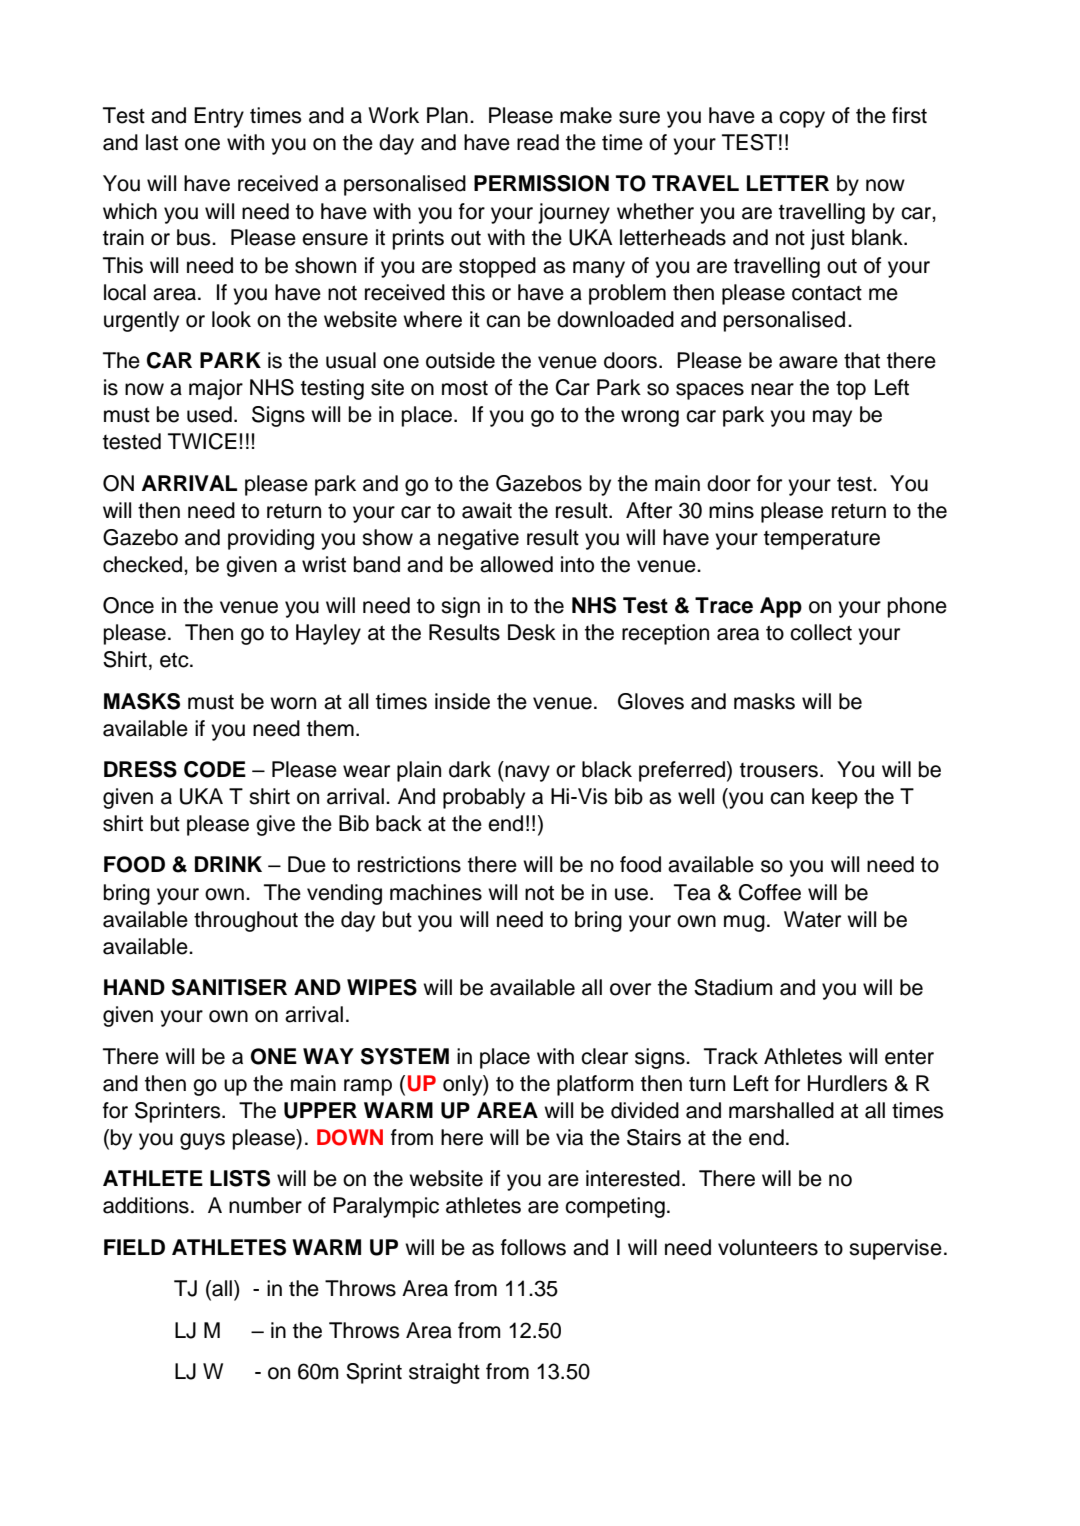 The image size is (1080, 1526). I want to click on CODE, so click(215, 769).
